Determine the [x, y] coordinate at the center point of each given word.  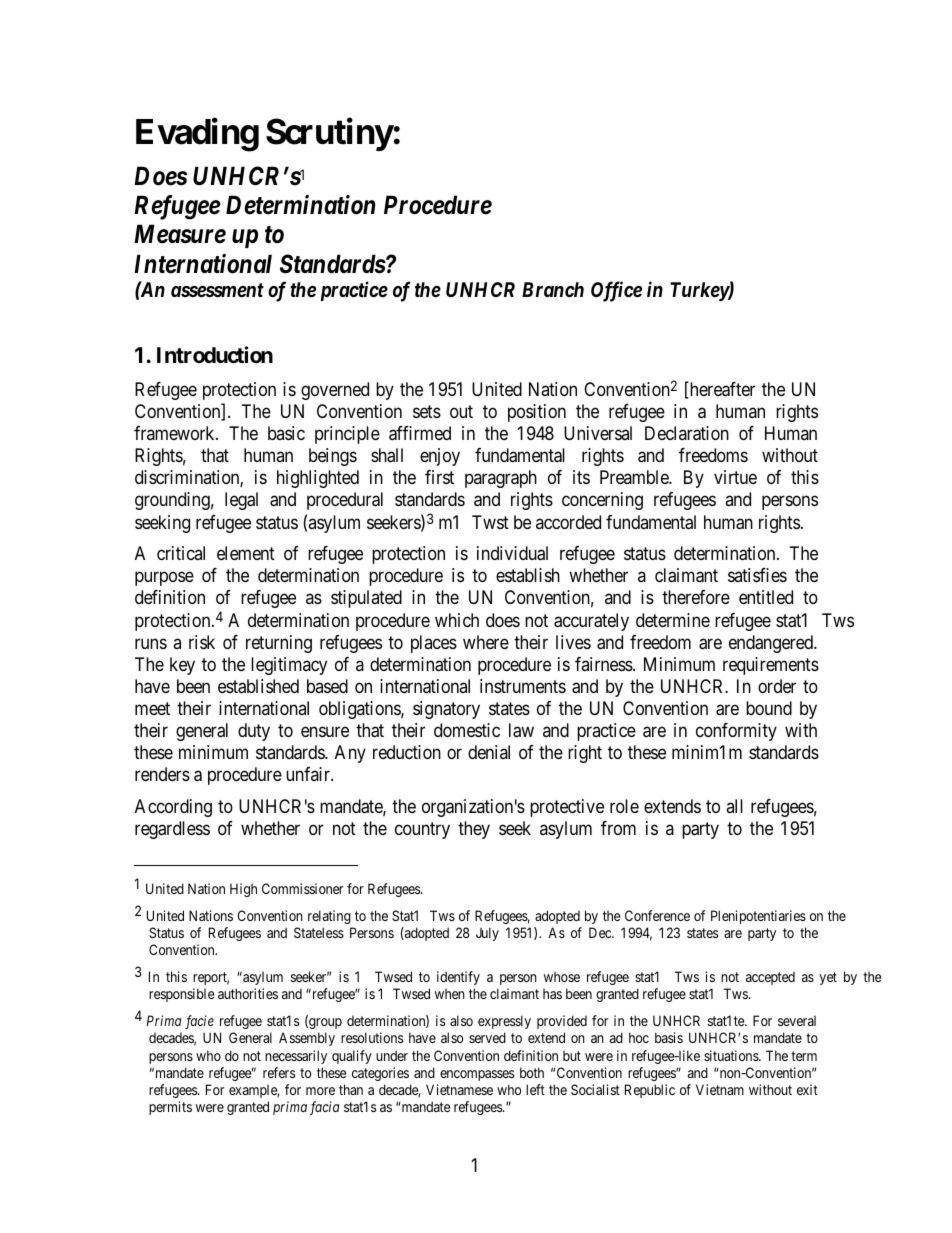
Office [616, 291]
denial [489, 752]
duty [254, 732]
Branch [553, 289]
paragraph [501, 479]
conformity [736, 732]
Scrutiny [329, 135]
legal [241, 501]
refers [279, 1072]
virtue [735, 477]
